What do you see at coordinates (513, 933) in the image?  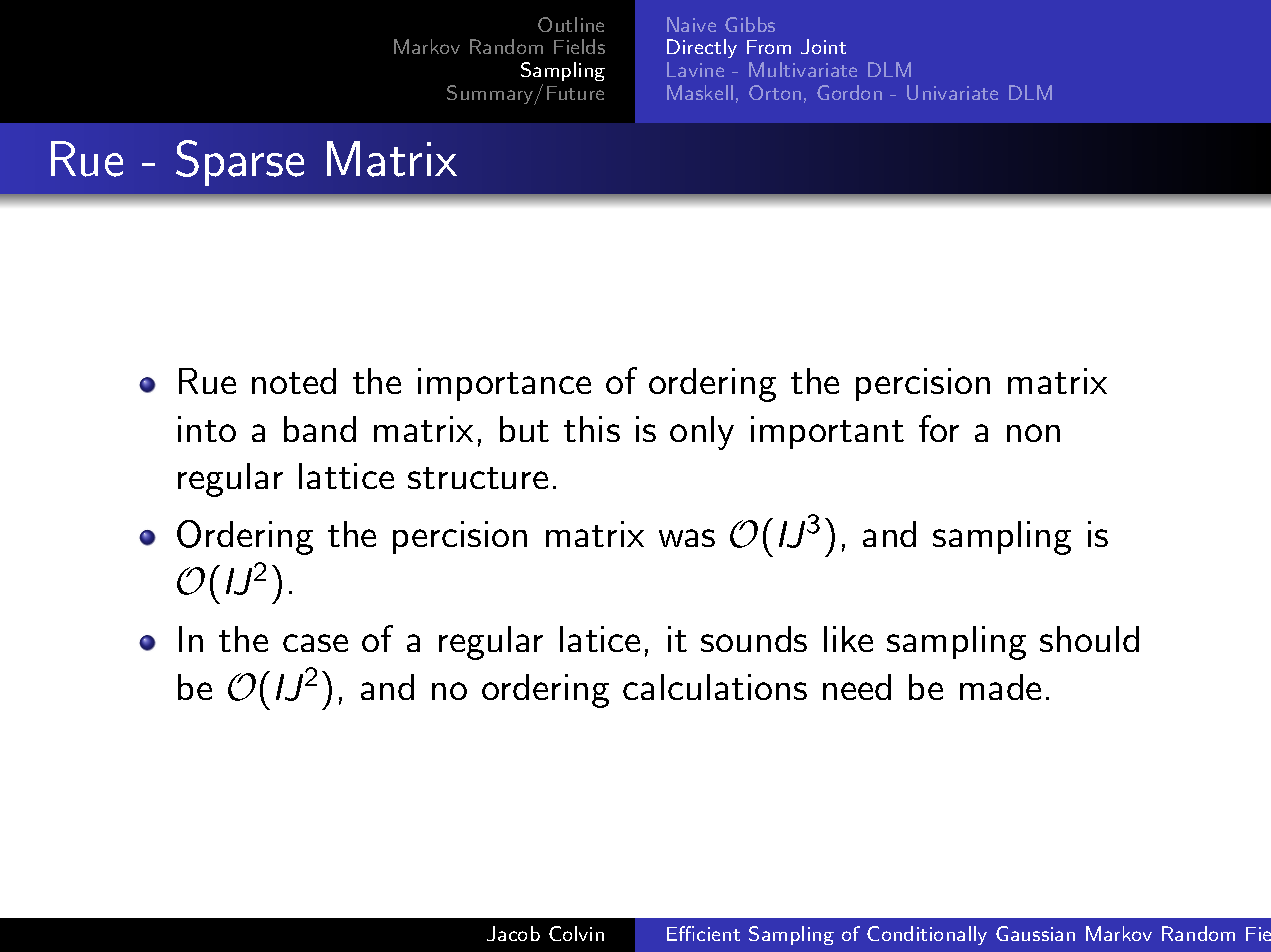 I see `Jacob` at bounding box center [513, 933].
